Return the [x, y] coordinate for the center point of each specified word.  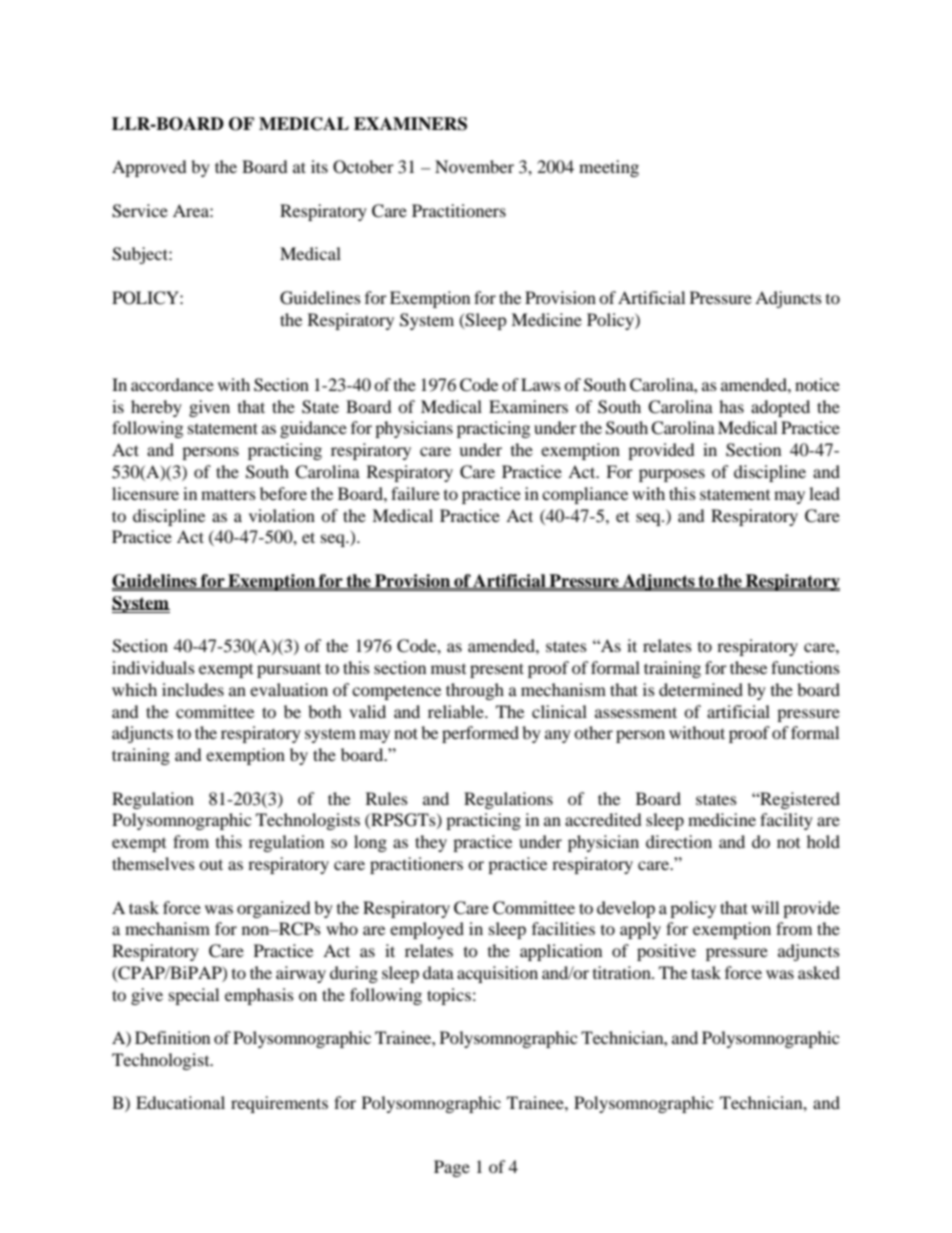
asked [819, 972]
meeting [609, 168]
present [497, 670]
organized [274, 909]
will [765, 907]
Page [452, 1168]
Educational [180, 1102]
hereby [156, 408]
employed [427, 930]
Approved [149, 168]
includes [193, 689]
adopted [780, 408]
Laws [541, 384]
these [748, 667]
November [474, 166]
